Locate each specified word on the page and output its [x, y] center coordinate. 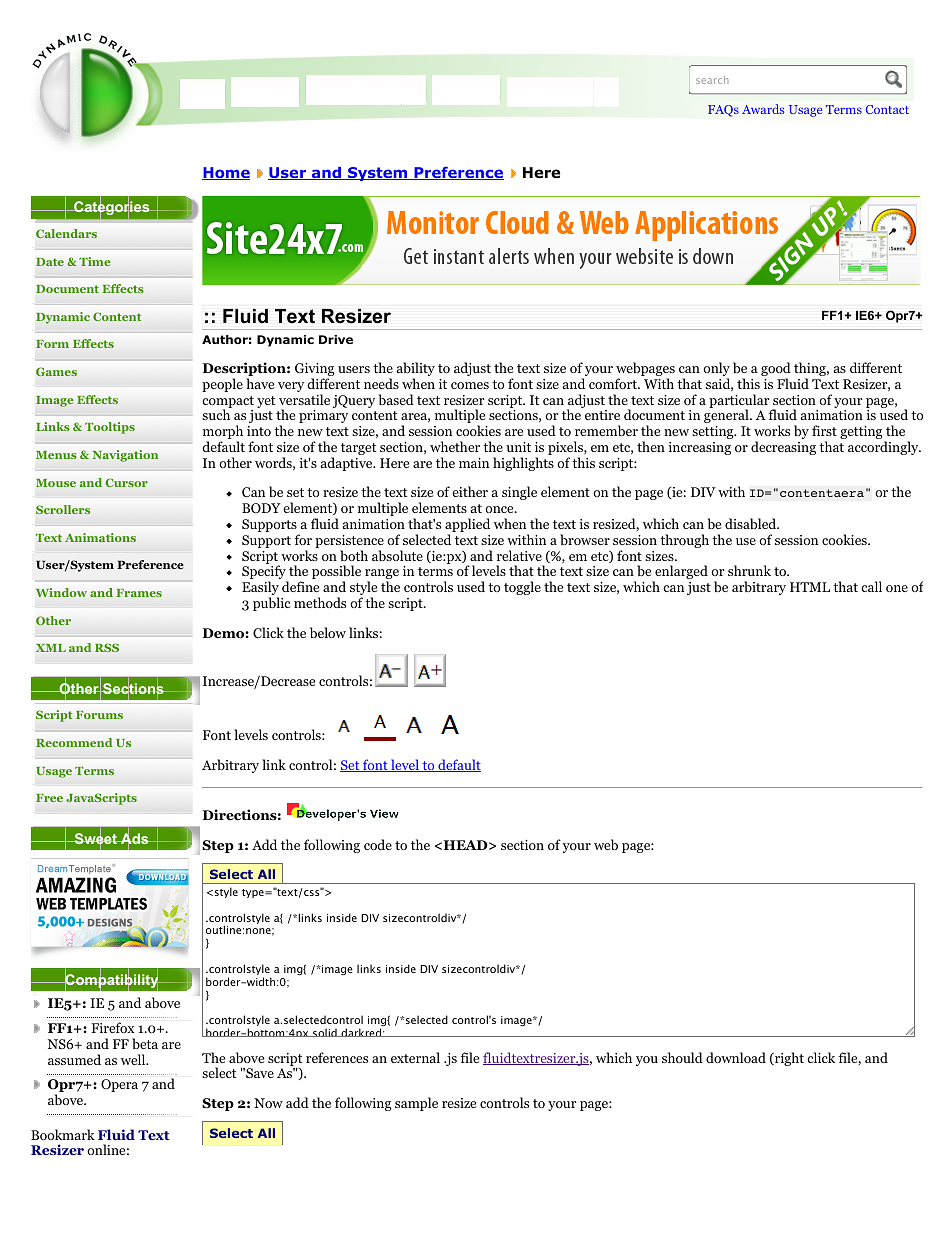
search [712, 80]
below [328, 632]
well [134, 1059]
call [871, 586]
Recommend [74, 742]
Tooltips [110, 428]
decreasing [783, 448]
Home [226, 173]
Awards [763, 109]
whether [455, 446]
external [415, 1057]
